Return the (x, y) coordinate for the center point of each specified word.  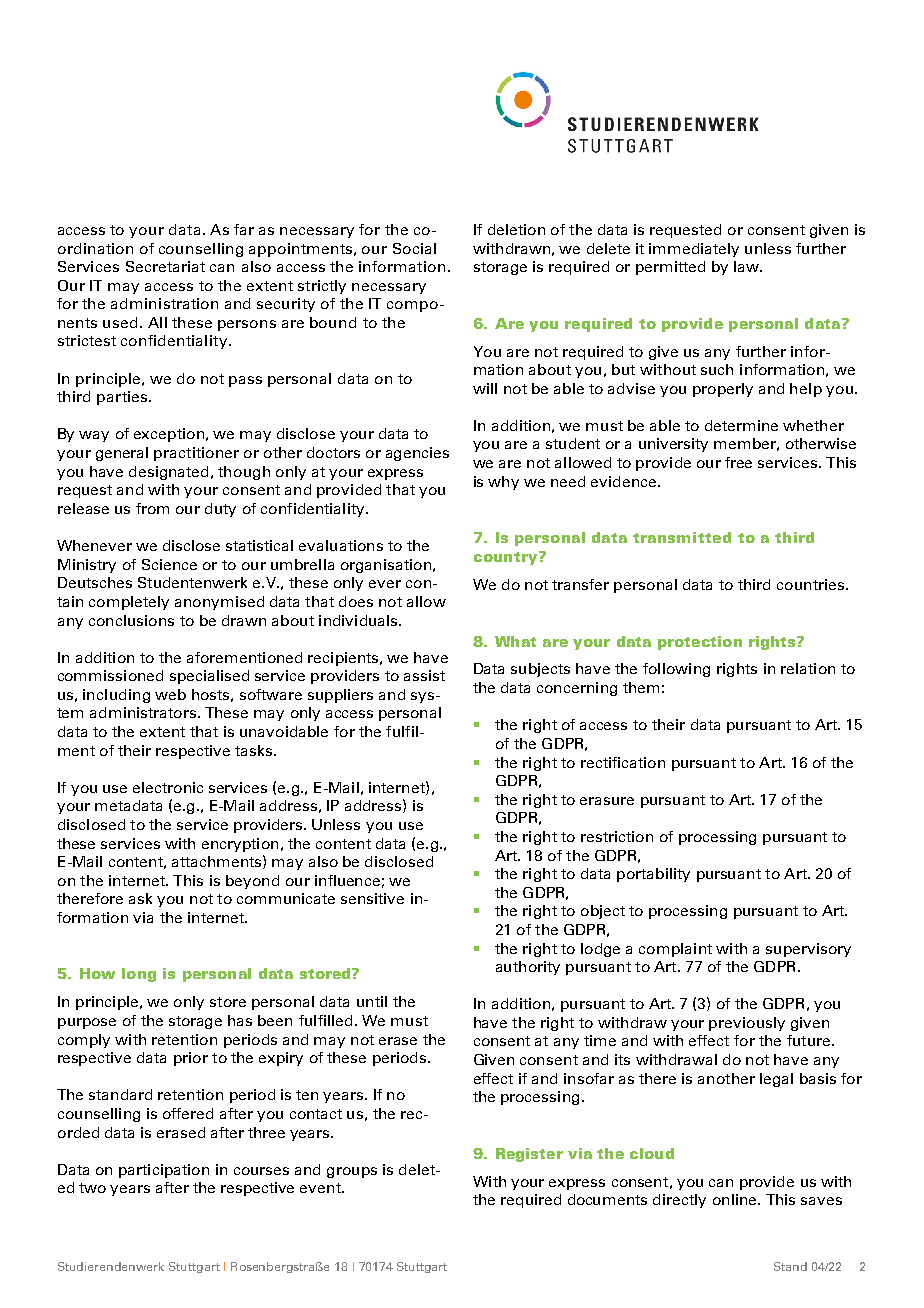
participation (164, 1171)
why (503, 483)
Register (529, 1155)
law (747, 266)
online (736, 1199)
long (139, 975)
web (170, 694)
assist (424, 675)
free (738, 462)
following (676, 670)
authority (528, 968)
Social (414, 248)
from (152, 508)
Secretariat (165, 266)
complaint (675, 950)
